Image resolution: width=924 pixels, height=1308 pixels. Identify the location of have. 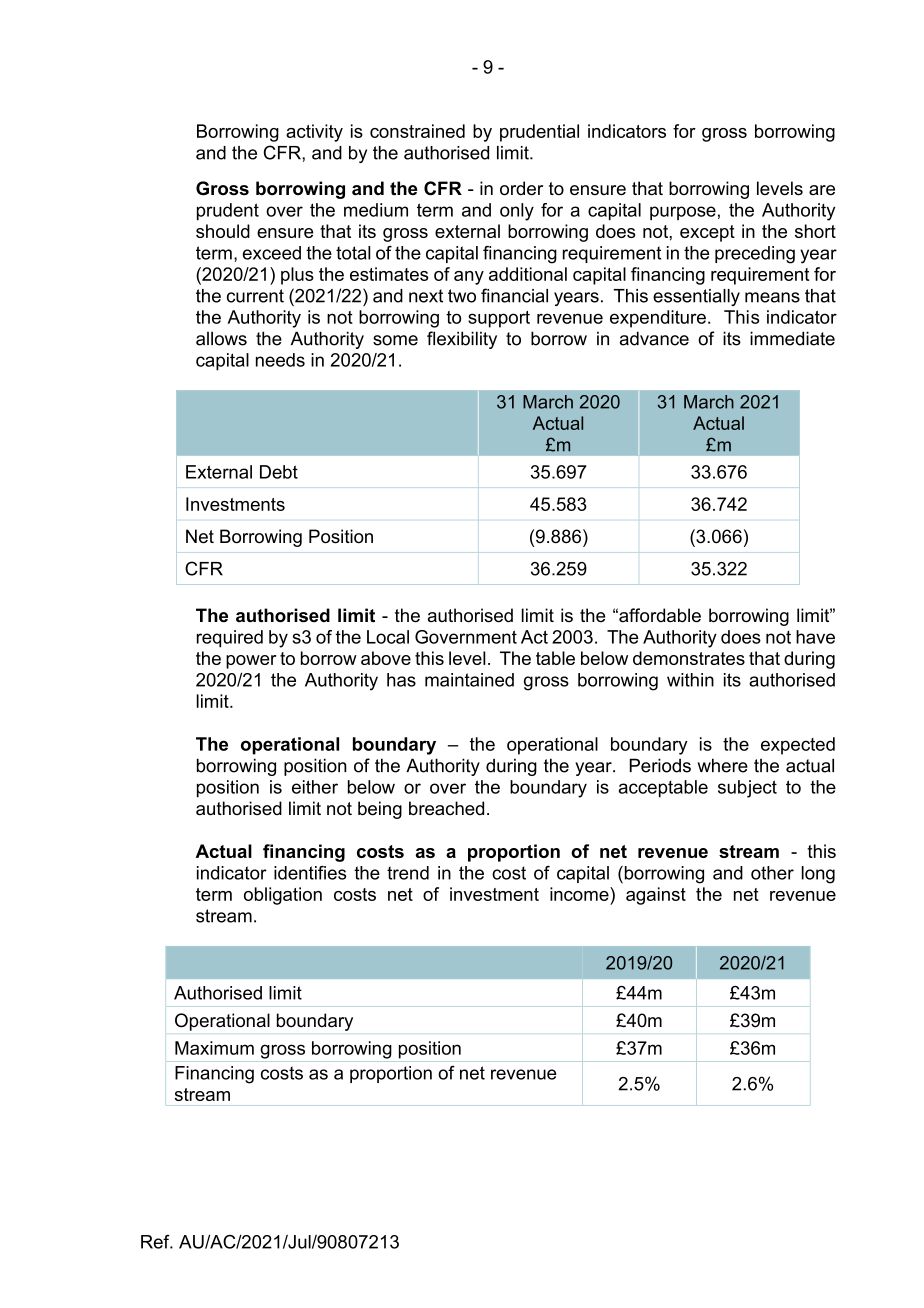
(815, 637).
